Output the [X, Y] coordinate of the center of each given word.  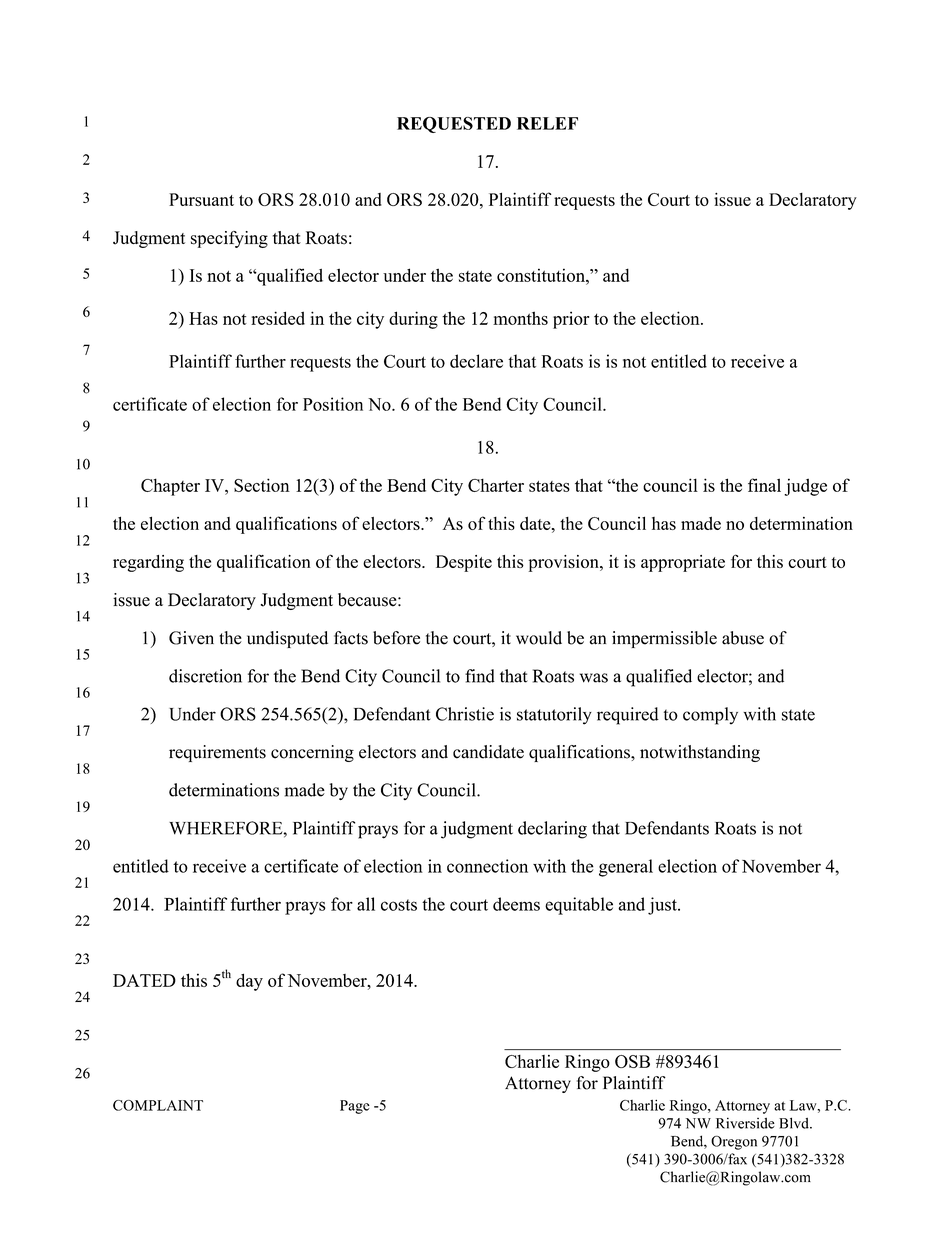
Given [191, 638]
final [764, 485]
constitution [542, 275]
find [480, 676]
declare [476, 361]
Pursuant [201, 199]
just [663, 906]
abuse [743, 638]
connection [487, 866]
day [249, 982]
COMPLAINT [158, 1105]
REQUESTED [454, 125]
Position [333, 404]
